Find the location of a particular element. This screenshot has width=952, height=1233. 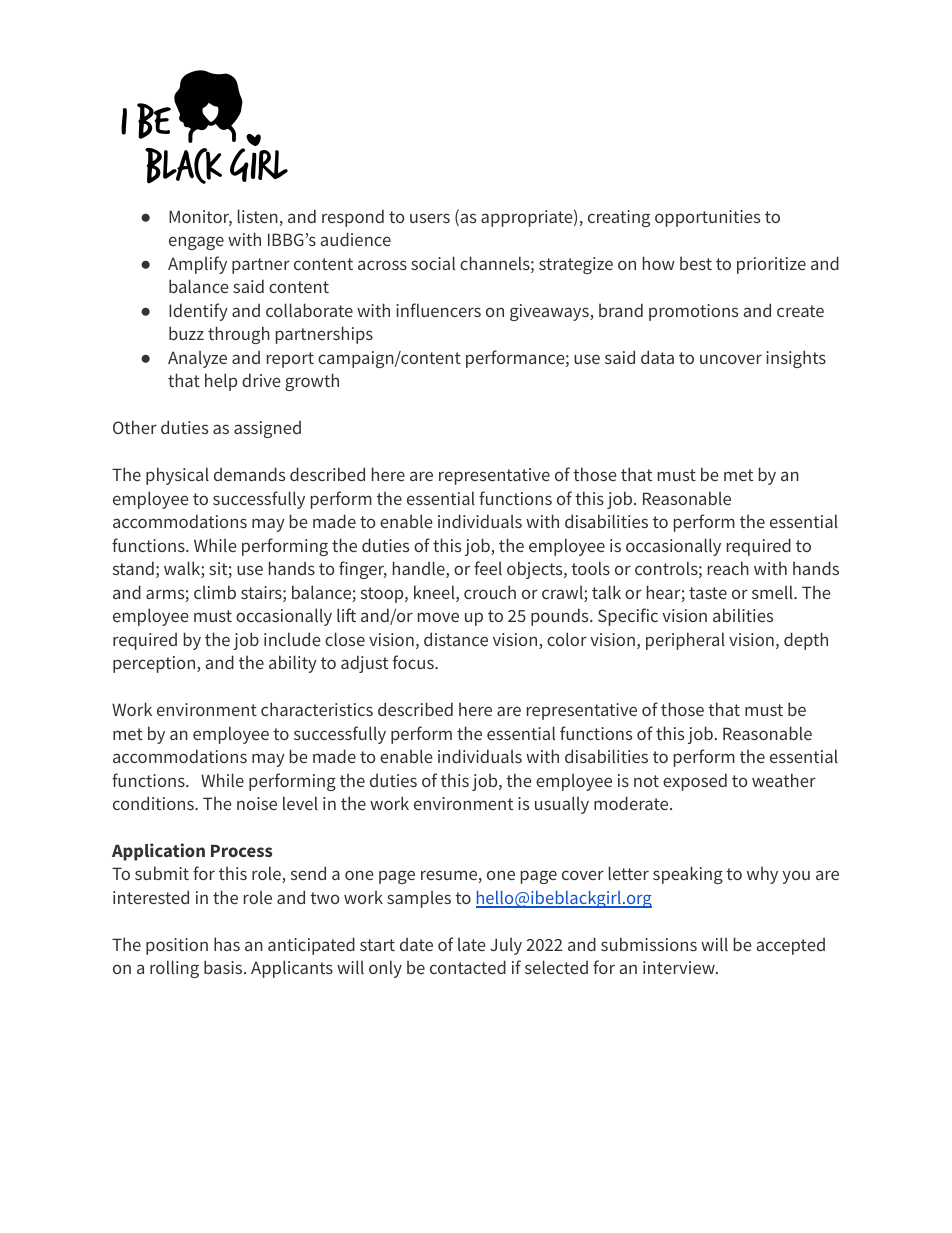

late is located at coordinates (471, 944).
